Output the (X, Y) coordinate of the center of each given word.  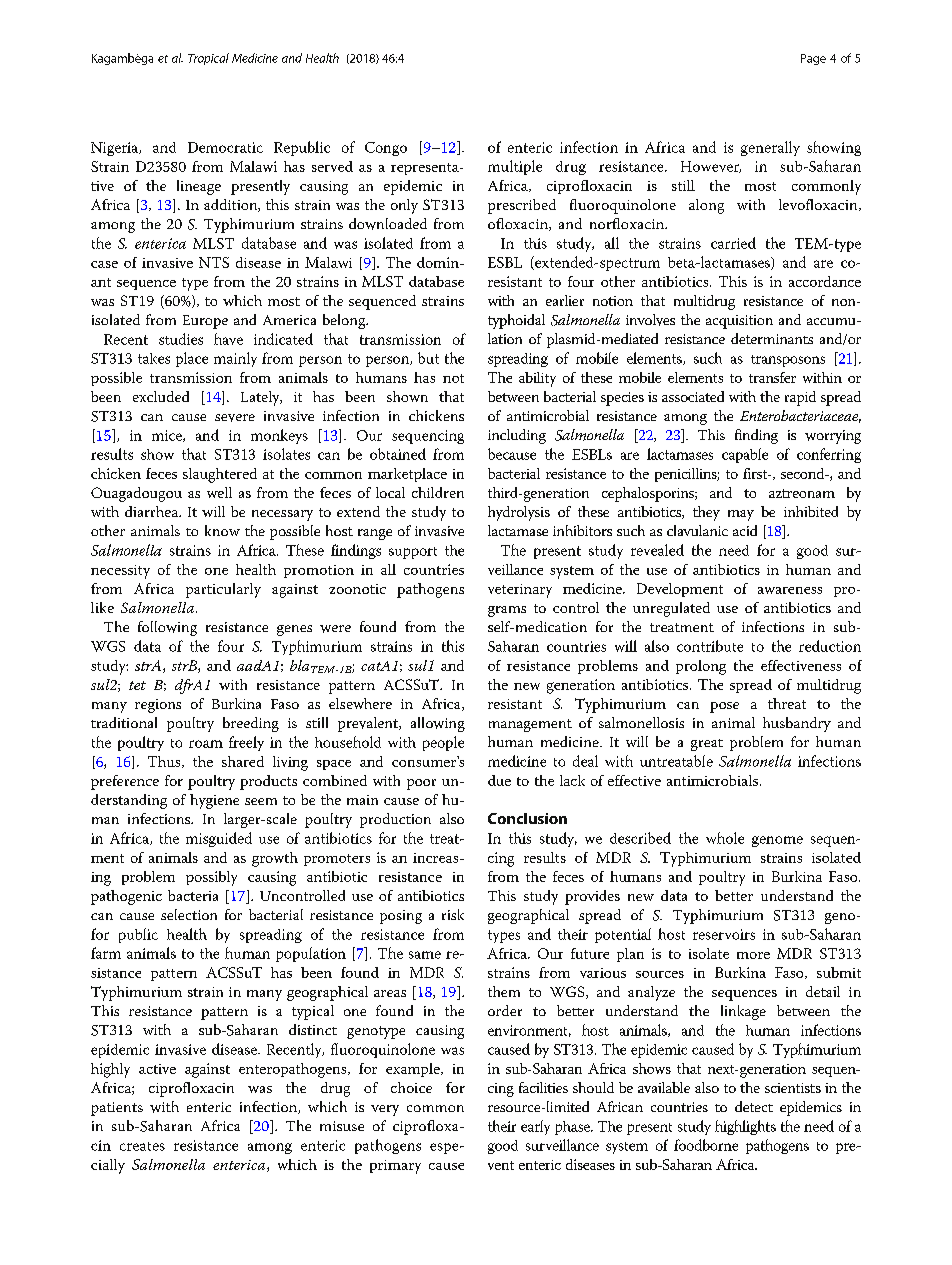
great (707, 745)
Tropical (208, 59)
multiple (515, 167)
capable (745, 455)
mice (168, 436)
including (517, 436)
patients (117, 1109)
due (499, 780)
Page (813, 59)
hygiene (214, 801)
